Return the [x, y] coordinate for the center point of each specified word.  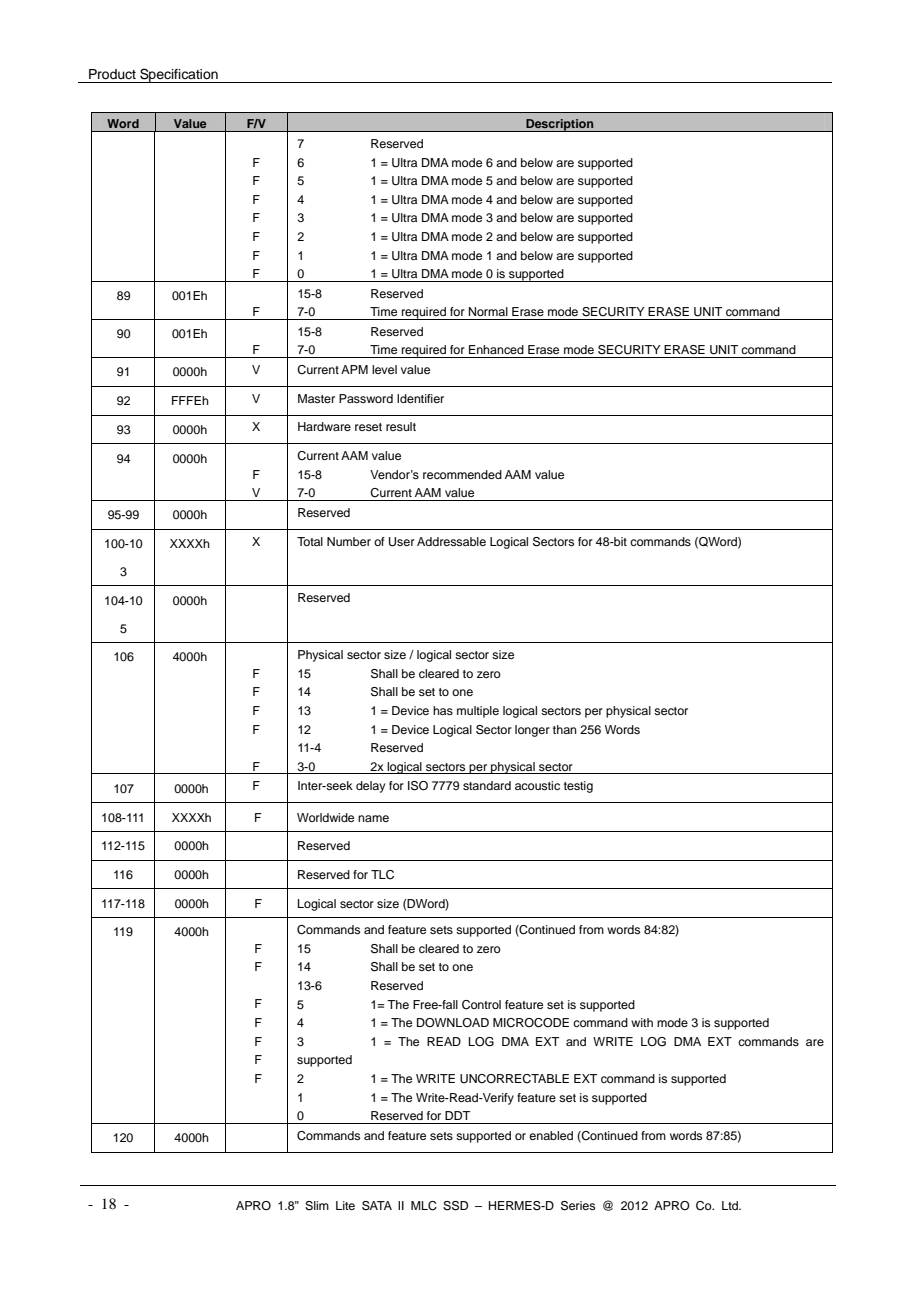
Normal [488, 311]
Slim [317, 1206]
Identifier [420, 398]
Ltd [731, 1205]
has [443, 710]
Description [560, 125]
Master [316, 398]
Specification [179, 75]
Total [310, 541]
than [565, 729]
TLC [382, 875]
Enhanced [496, 349]
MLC [424, 1206]
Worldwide [325, 817]
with [642, 1022]
